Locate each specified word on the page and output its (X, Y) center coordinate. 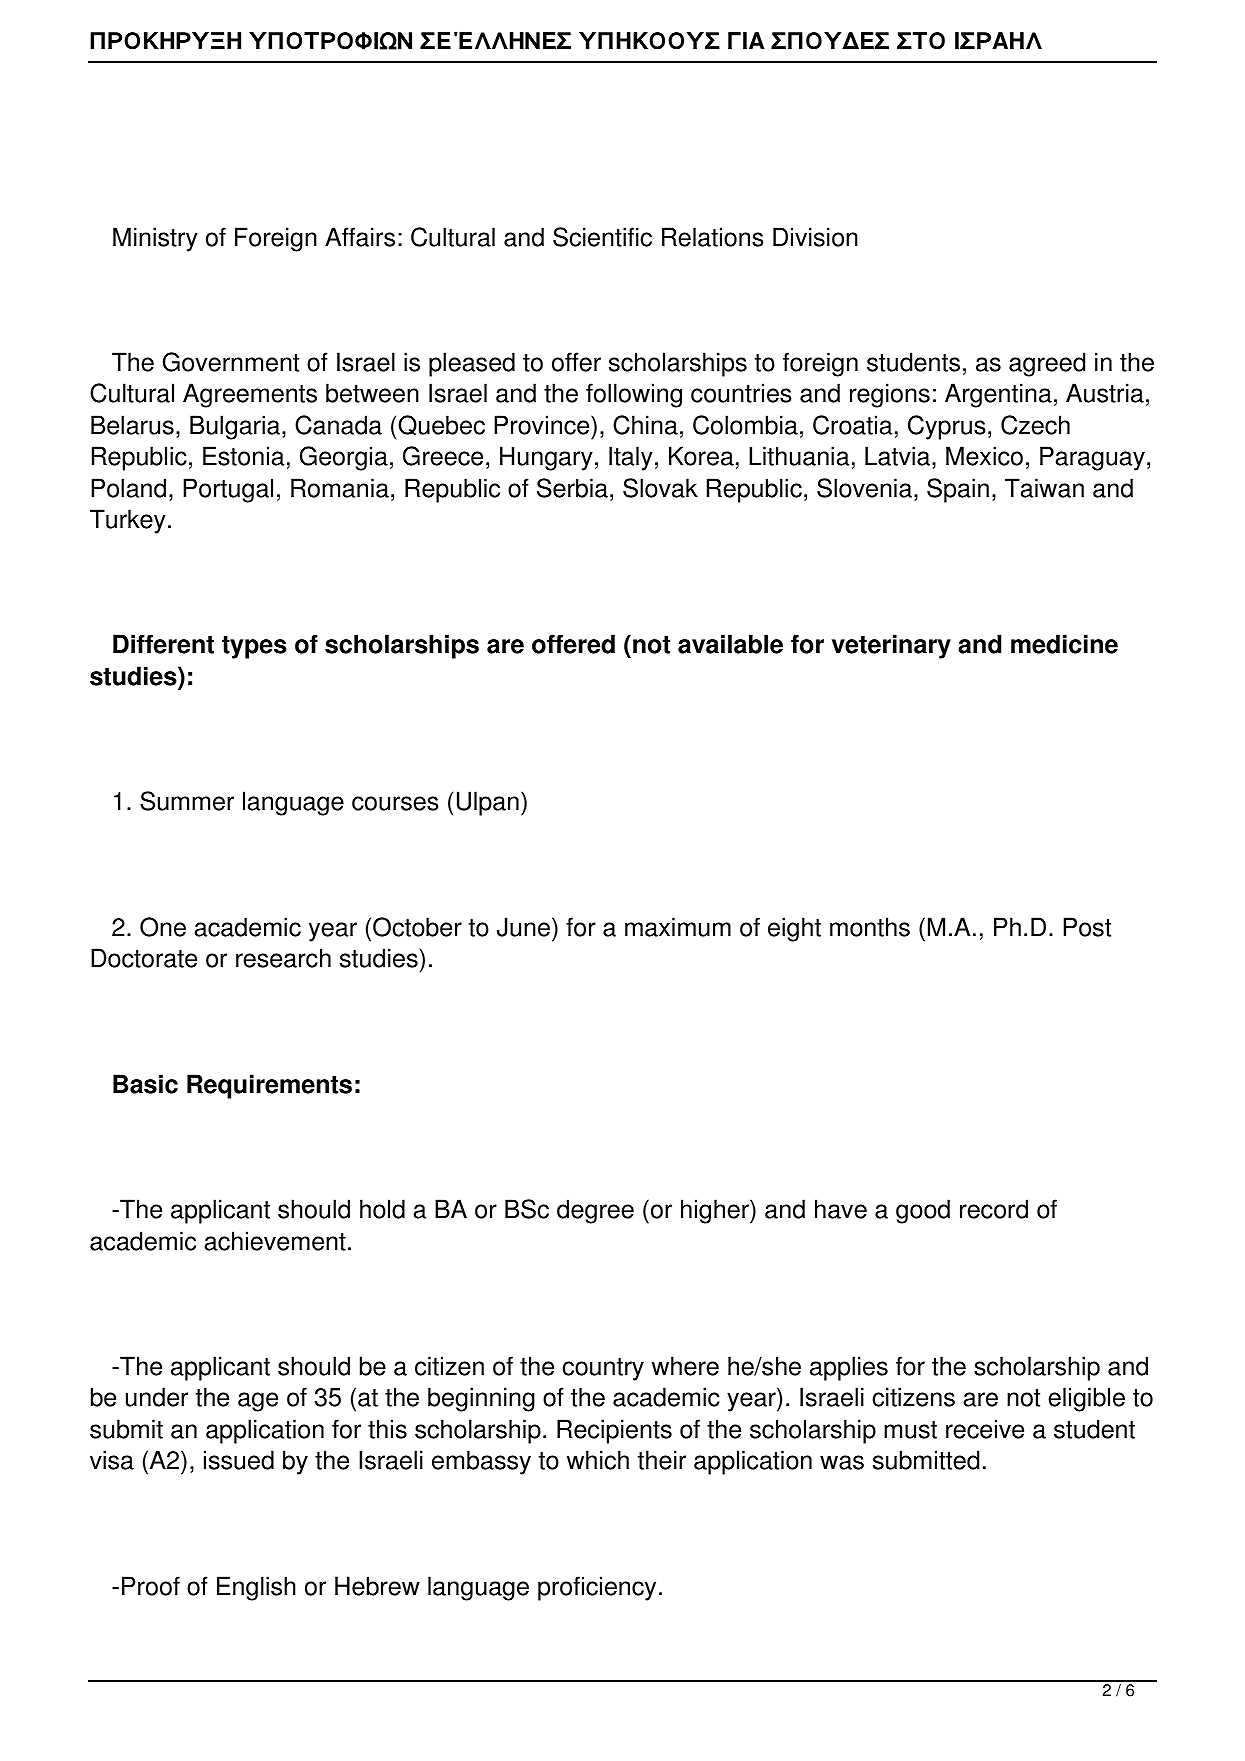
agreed (1047, 364)
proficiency (597, 1588)
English (256, 1588)
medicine (1064, 644)
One (163, 927)
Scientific (602, 237)
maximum (678, 927)
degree (595, 1211)
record (994, 1209)
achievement (275, 1241)
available (730, 644)
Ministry (155, 239)
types (254, 647)
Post (1087, 927)
